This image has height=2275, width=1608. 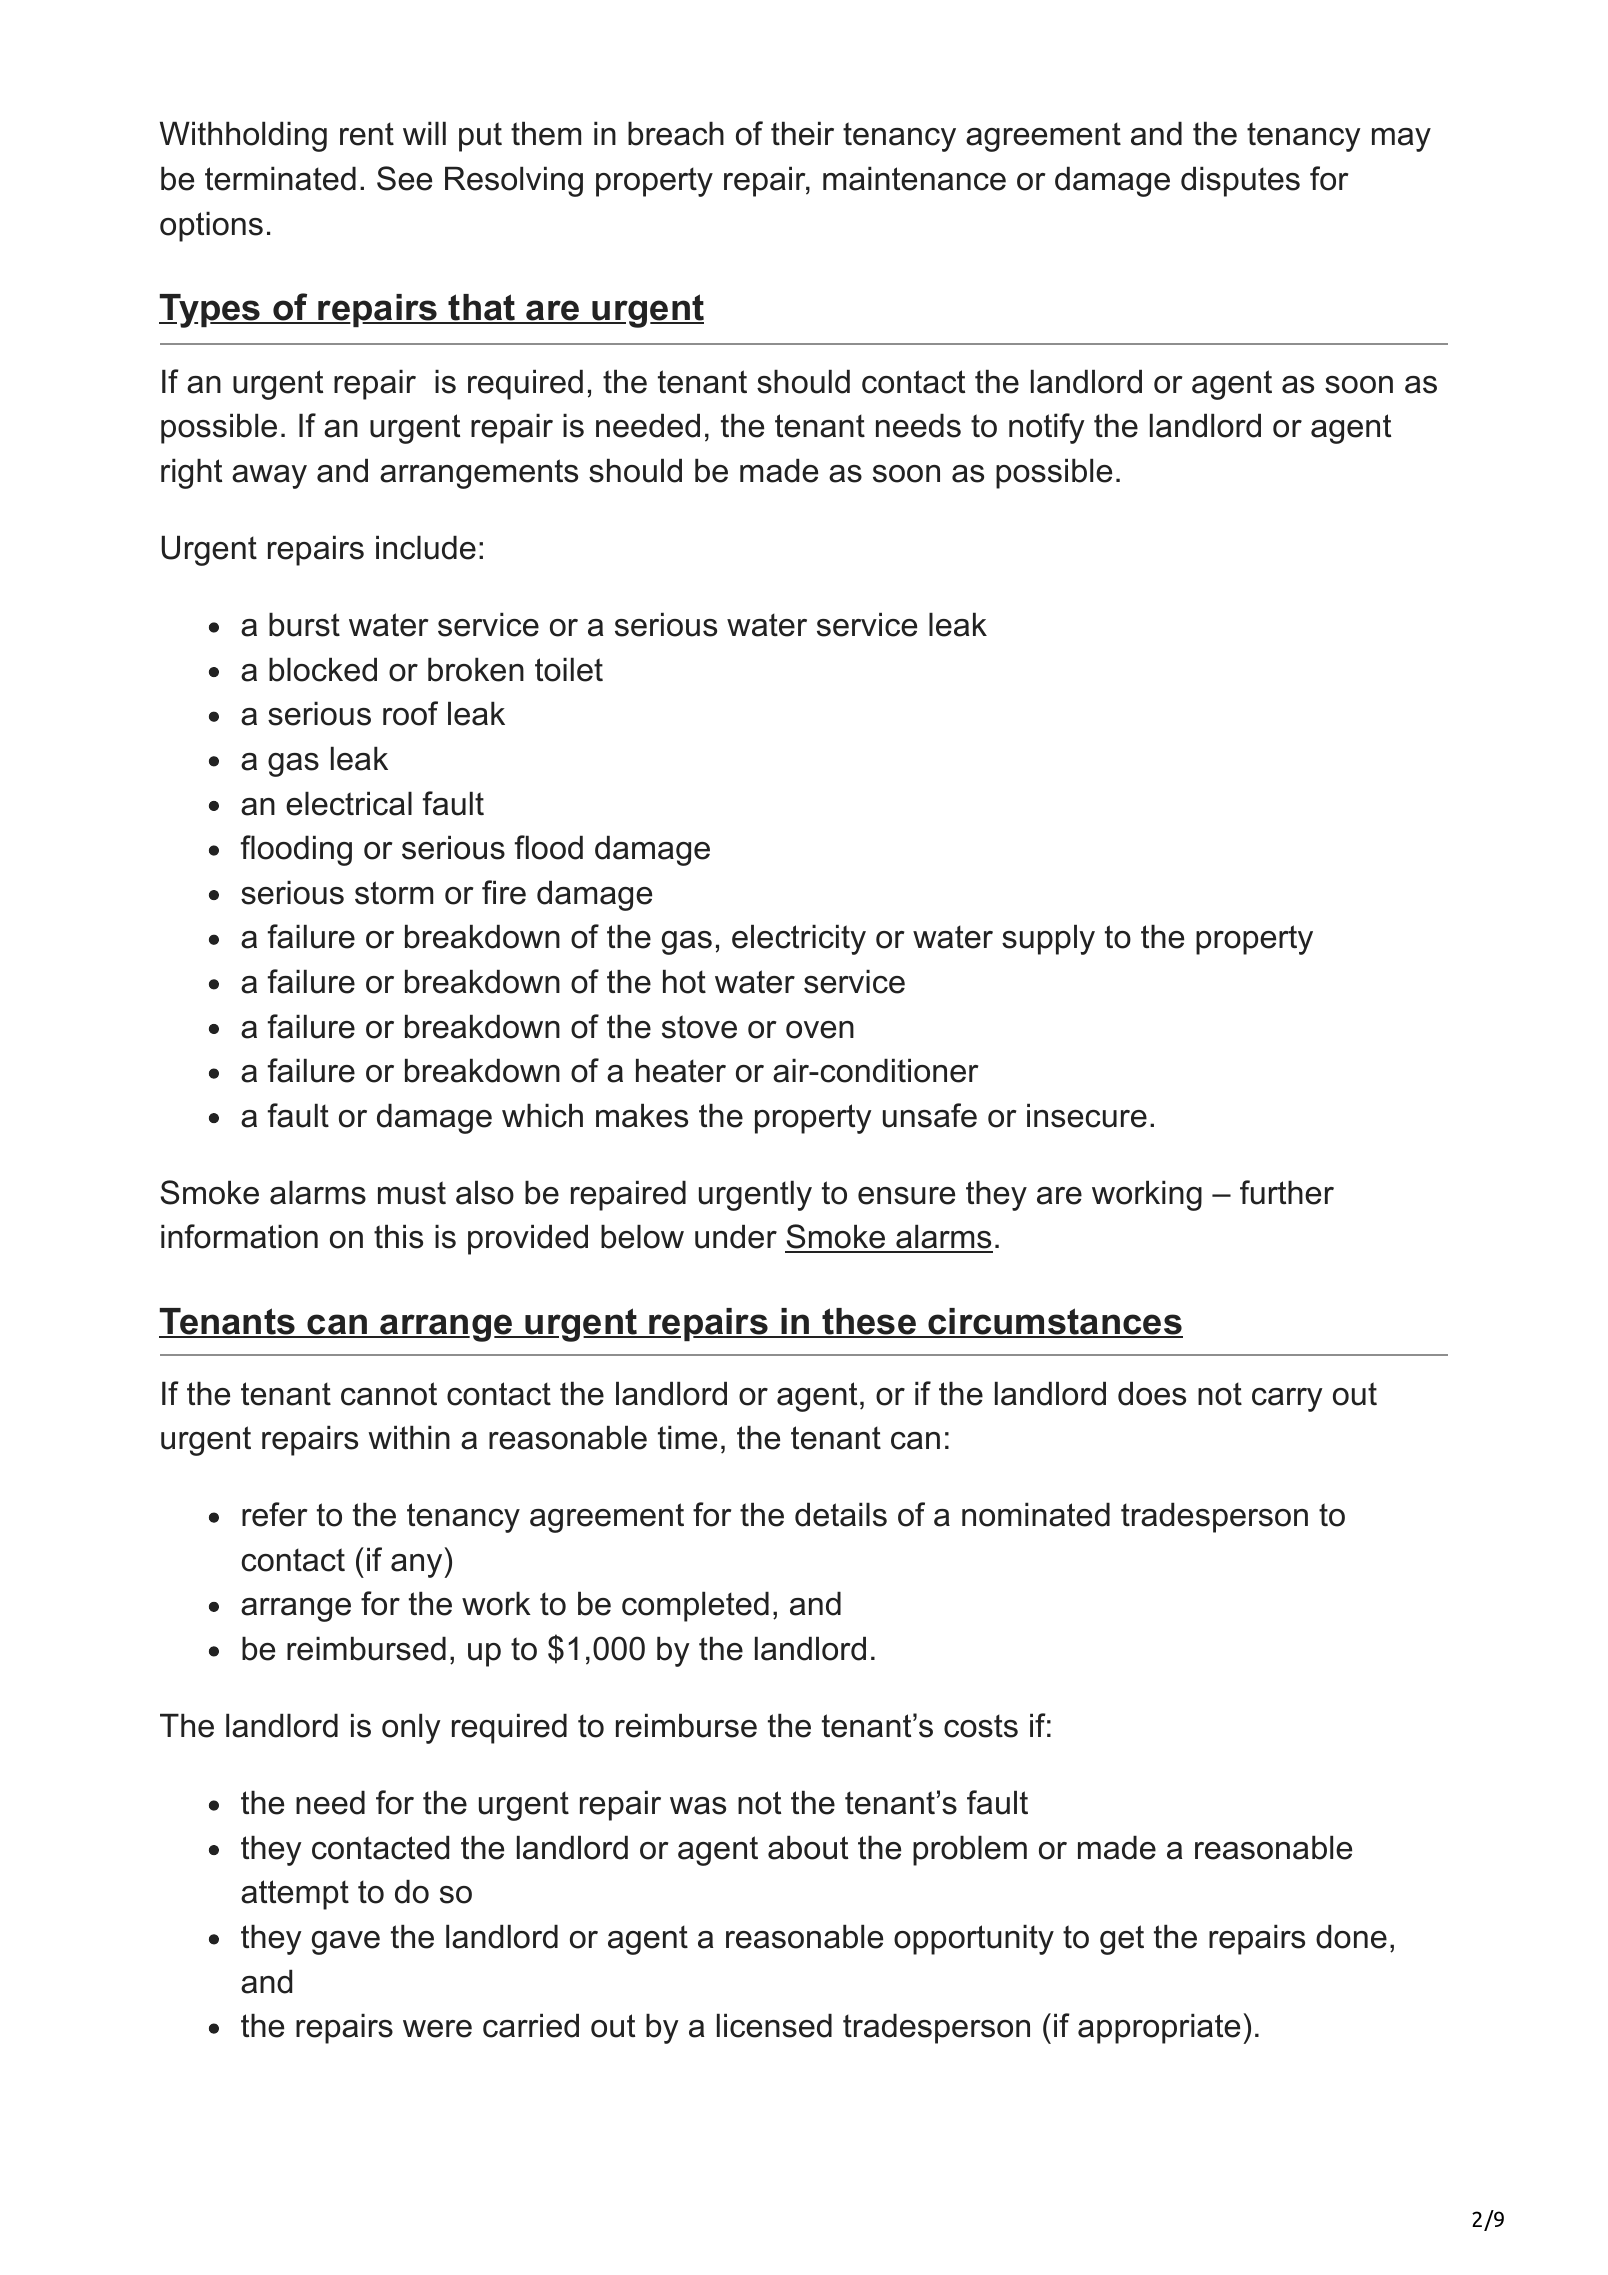 What do you see at coordinates (1287, 1400) in the image?
I see `carry` at bounding box center [1287, 1400].
